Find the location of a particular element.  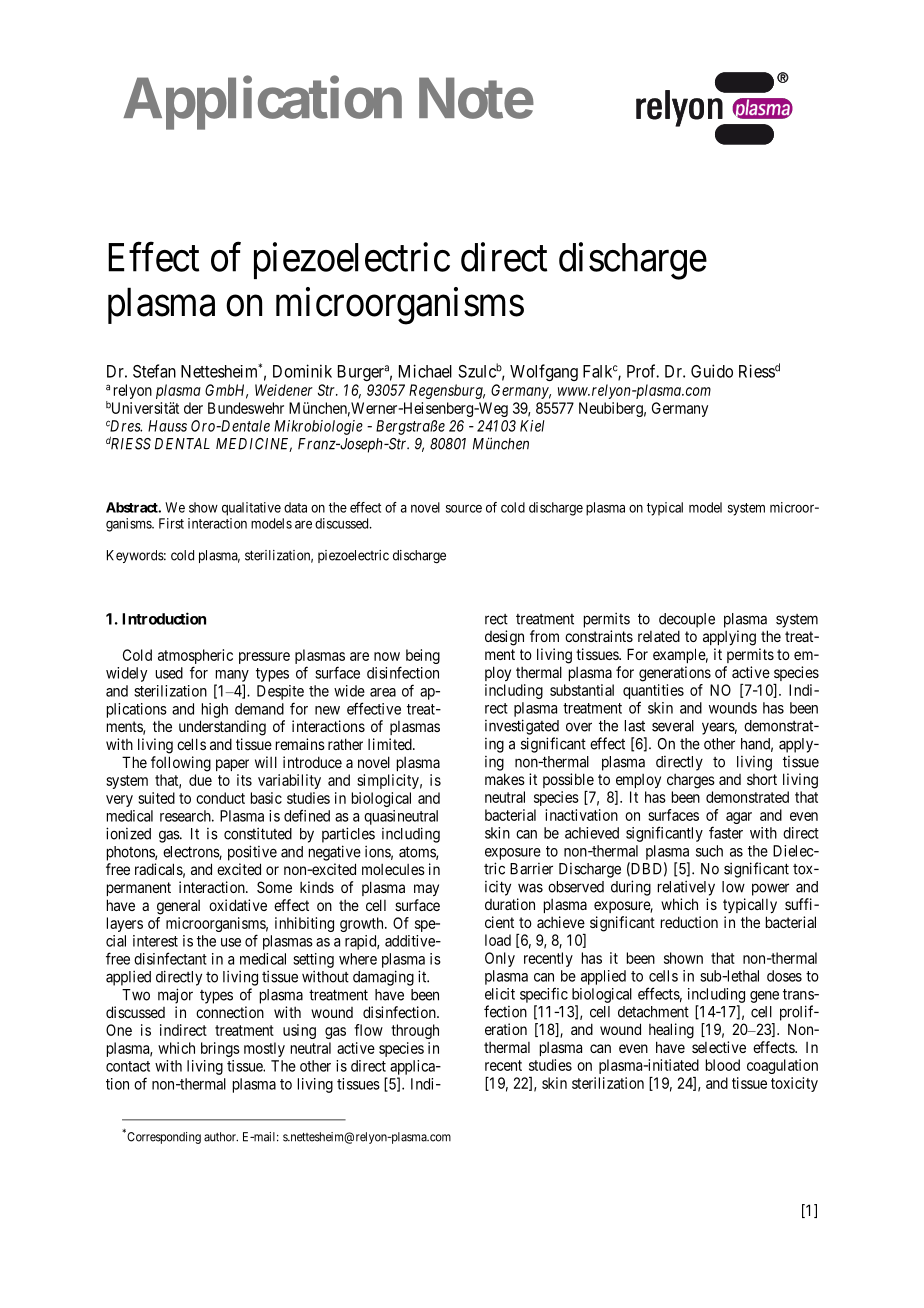

source is located at coordinates (464, 508).
